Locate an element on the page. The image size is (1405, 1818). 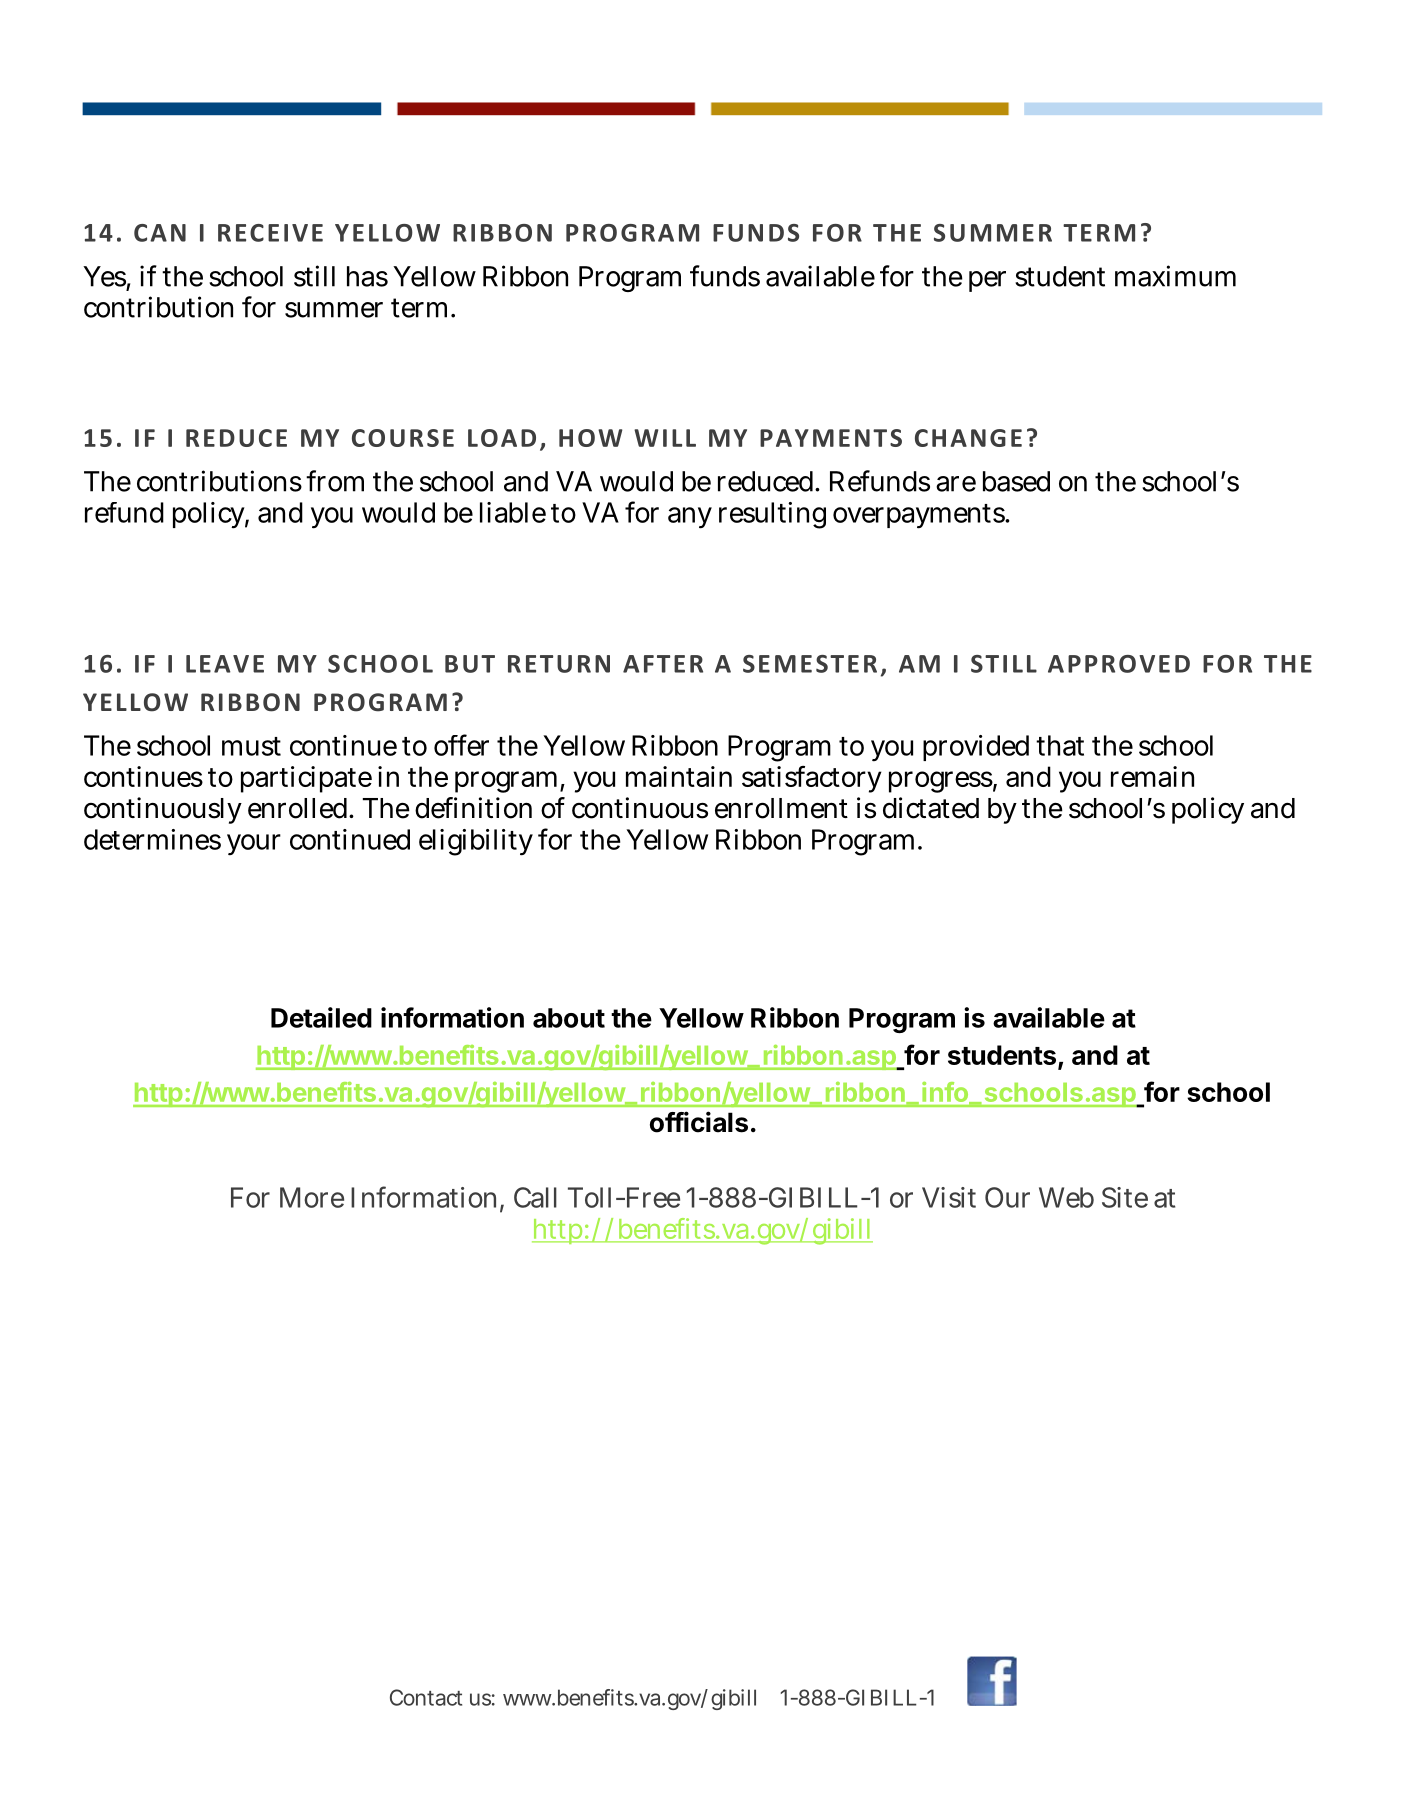
Contact is located at coordinates (426, 1697).
